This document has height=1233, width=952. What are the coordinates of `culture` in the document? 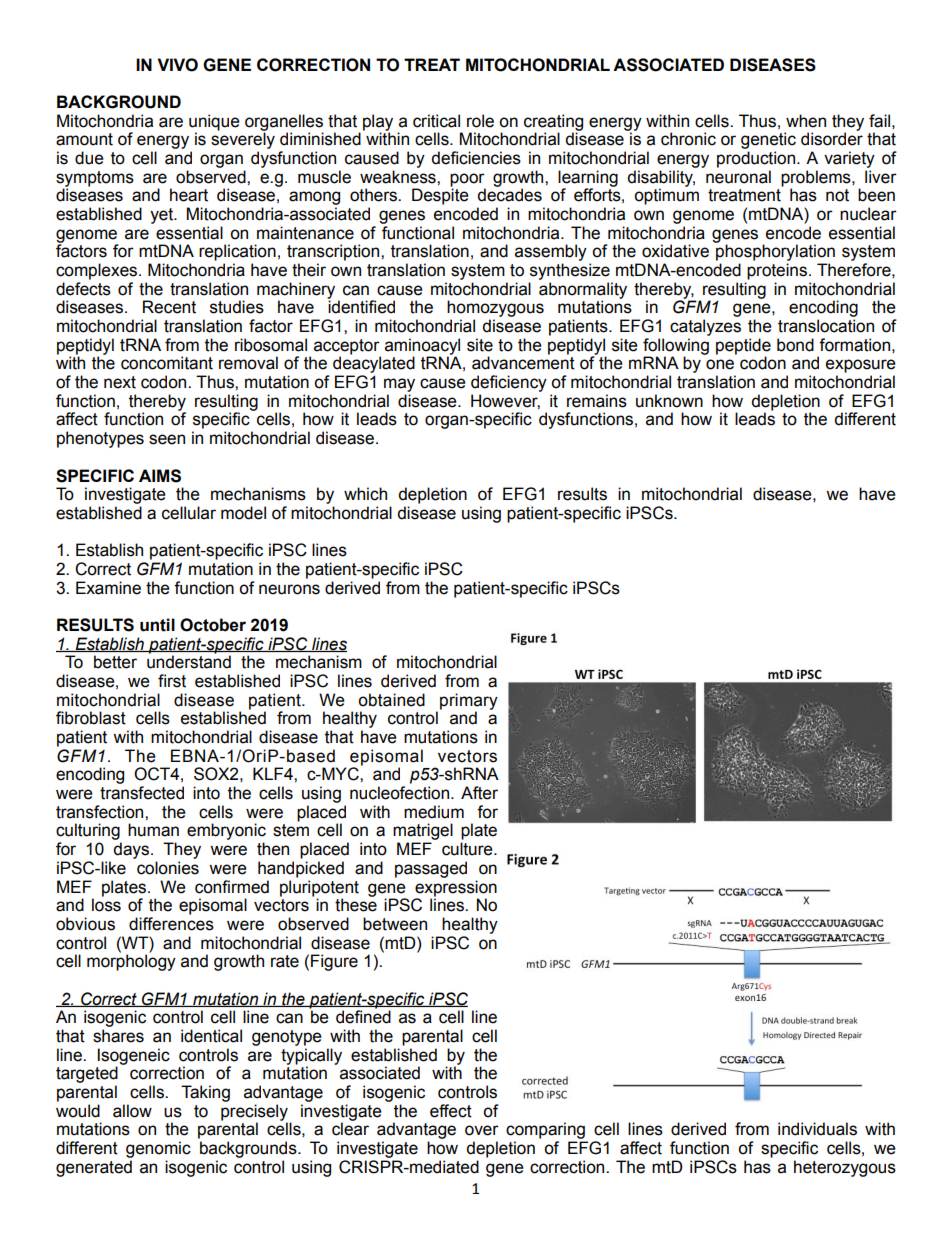 It's located at (468, 849).
